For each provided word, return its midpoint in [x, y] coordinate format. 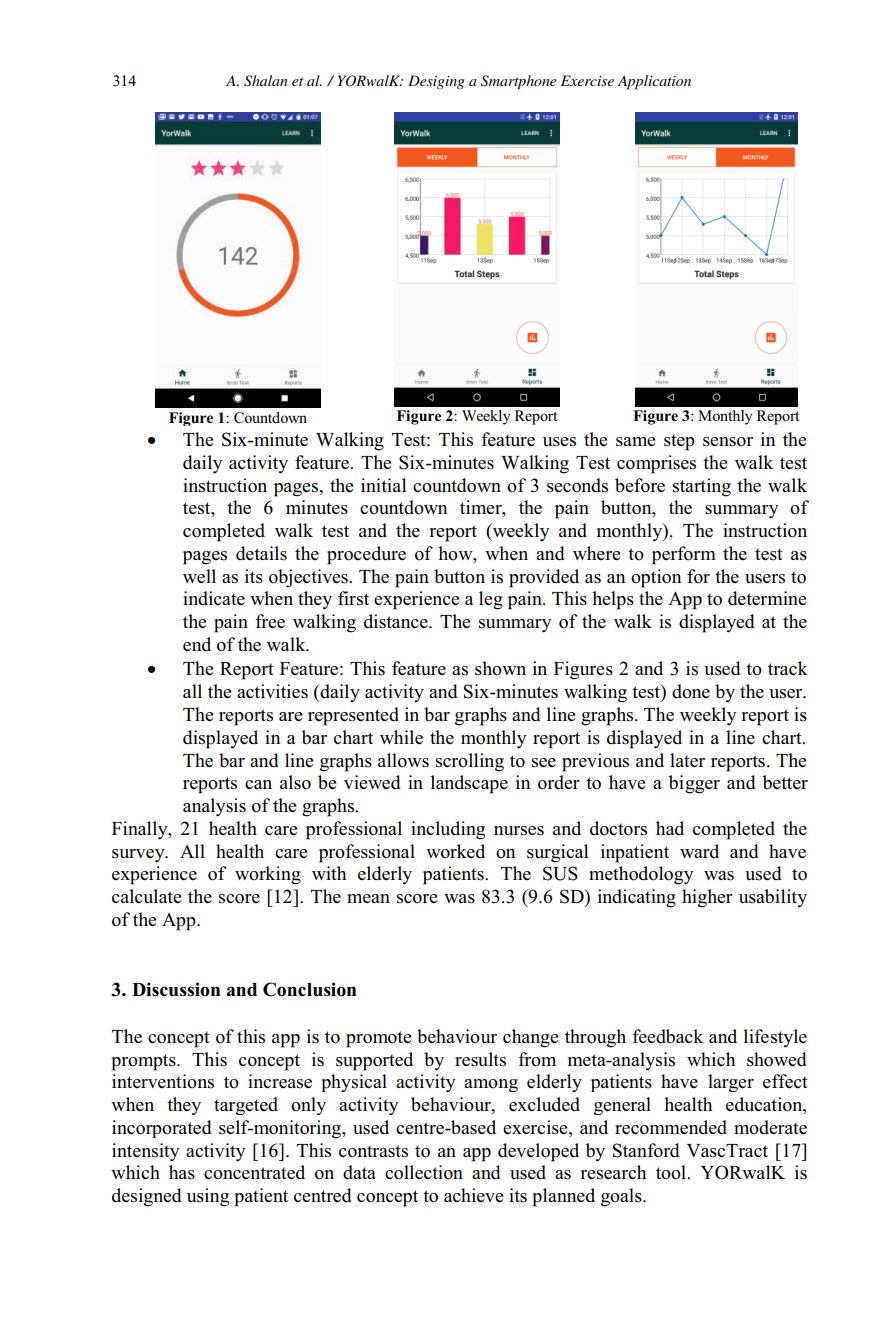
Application [654, 82]
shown [500, 668]
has [182, 1172]
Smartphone [519, 82]
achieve [473, 1195]
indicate [214, 598]
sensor [728, 442]
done [691, 691]
